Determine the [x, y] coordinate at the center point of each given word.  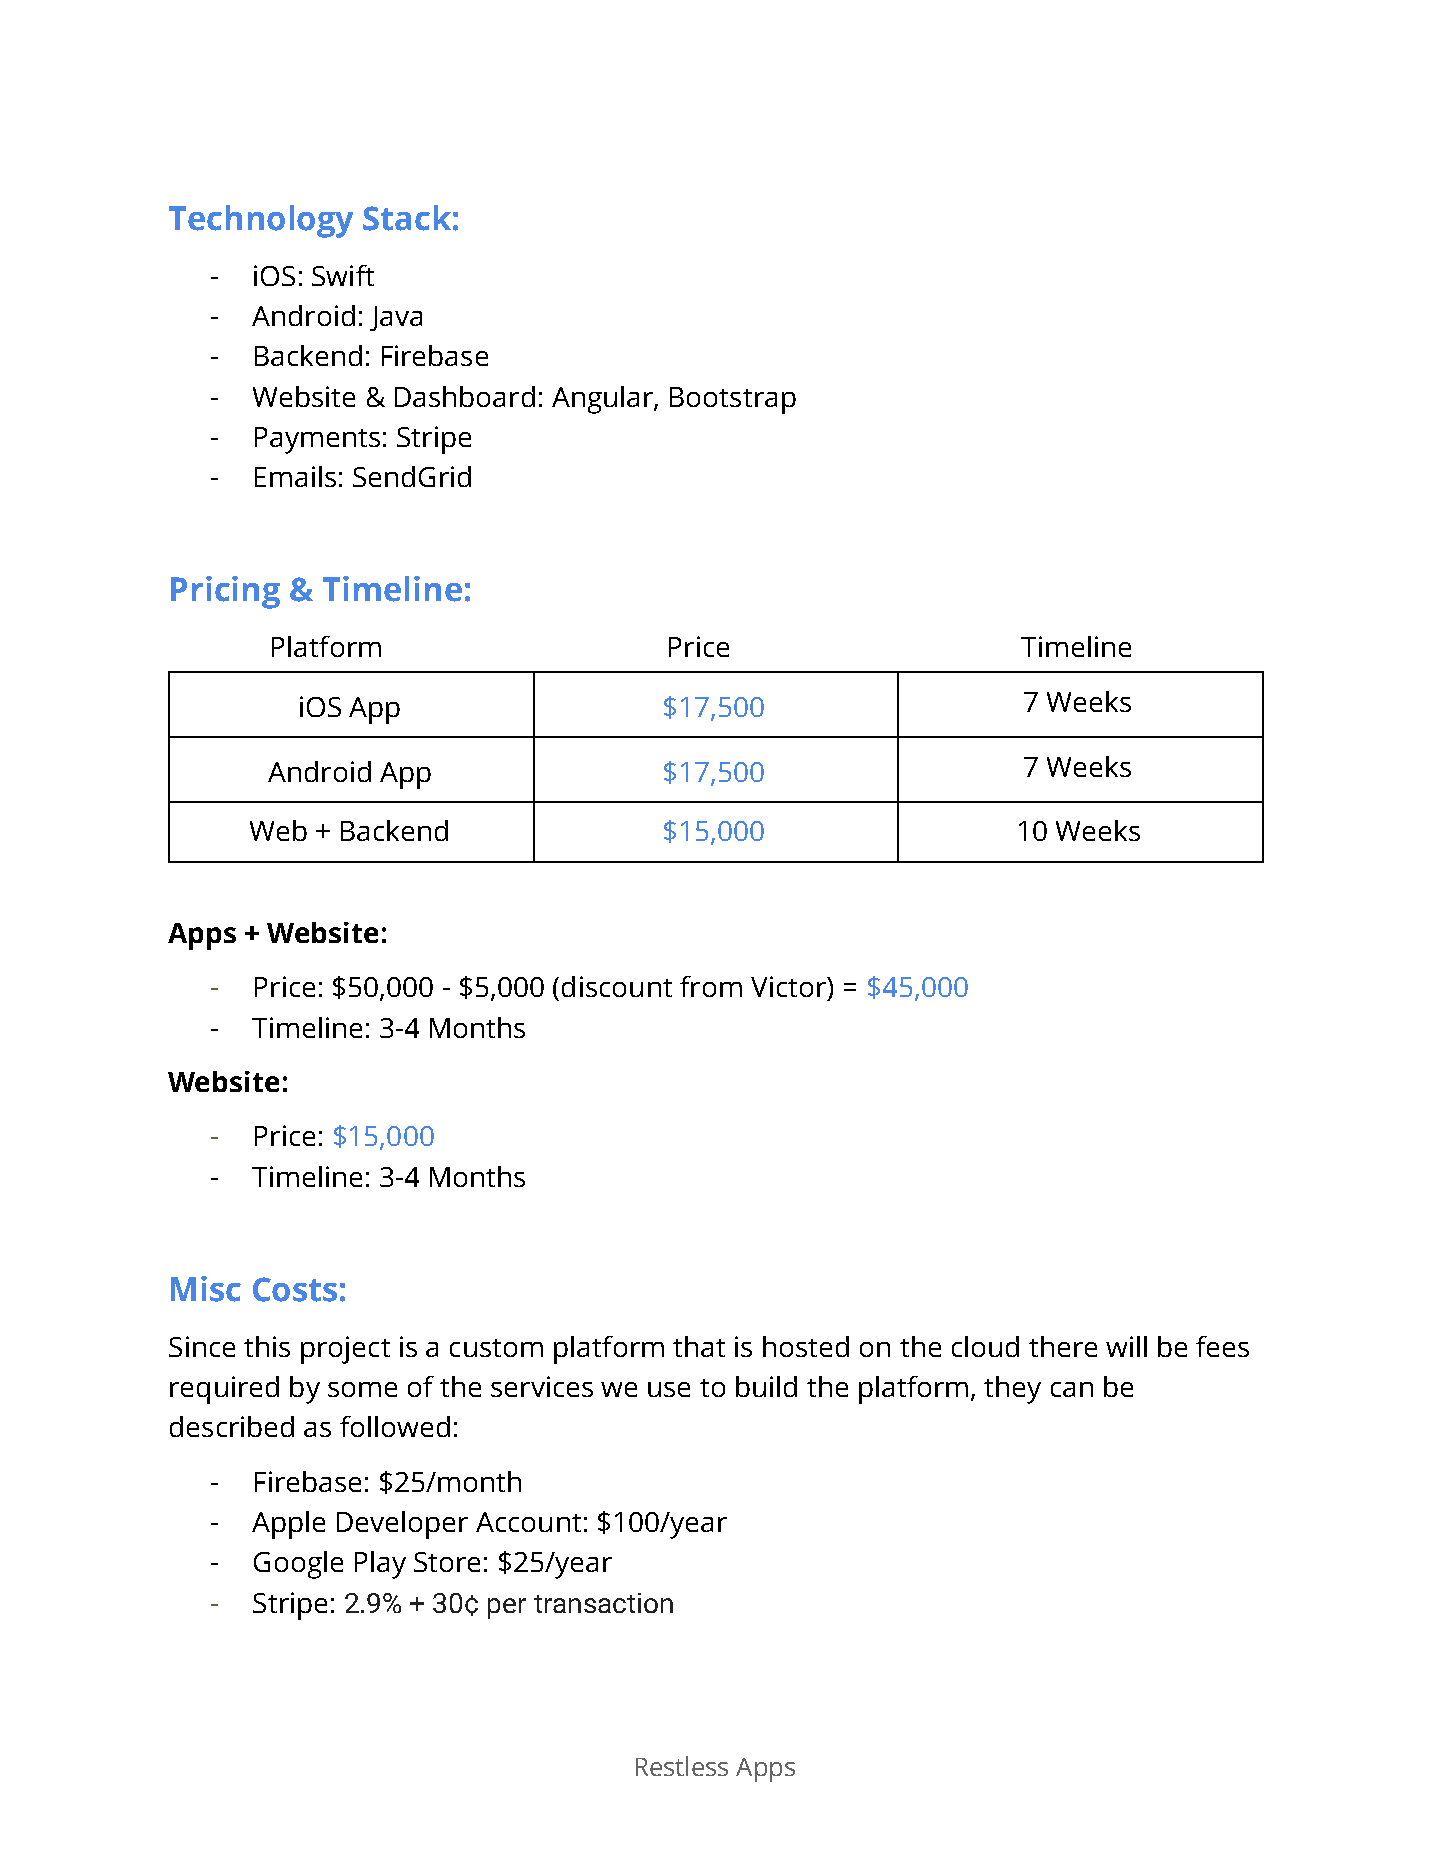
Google [298, 1565]
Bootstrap [733, 400]
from [711, 986]
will [1126, 1346]
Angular [603, 400]
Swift [343, 275]
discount [617, 986]
